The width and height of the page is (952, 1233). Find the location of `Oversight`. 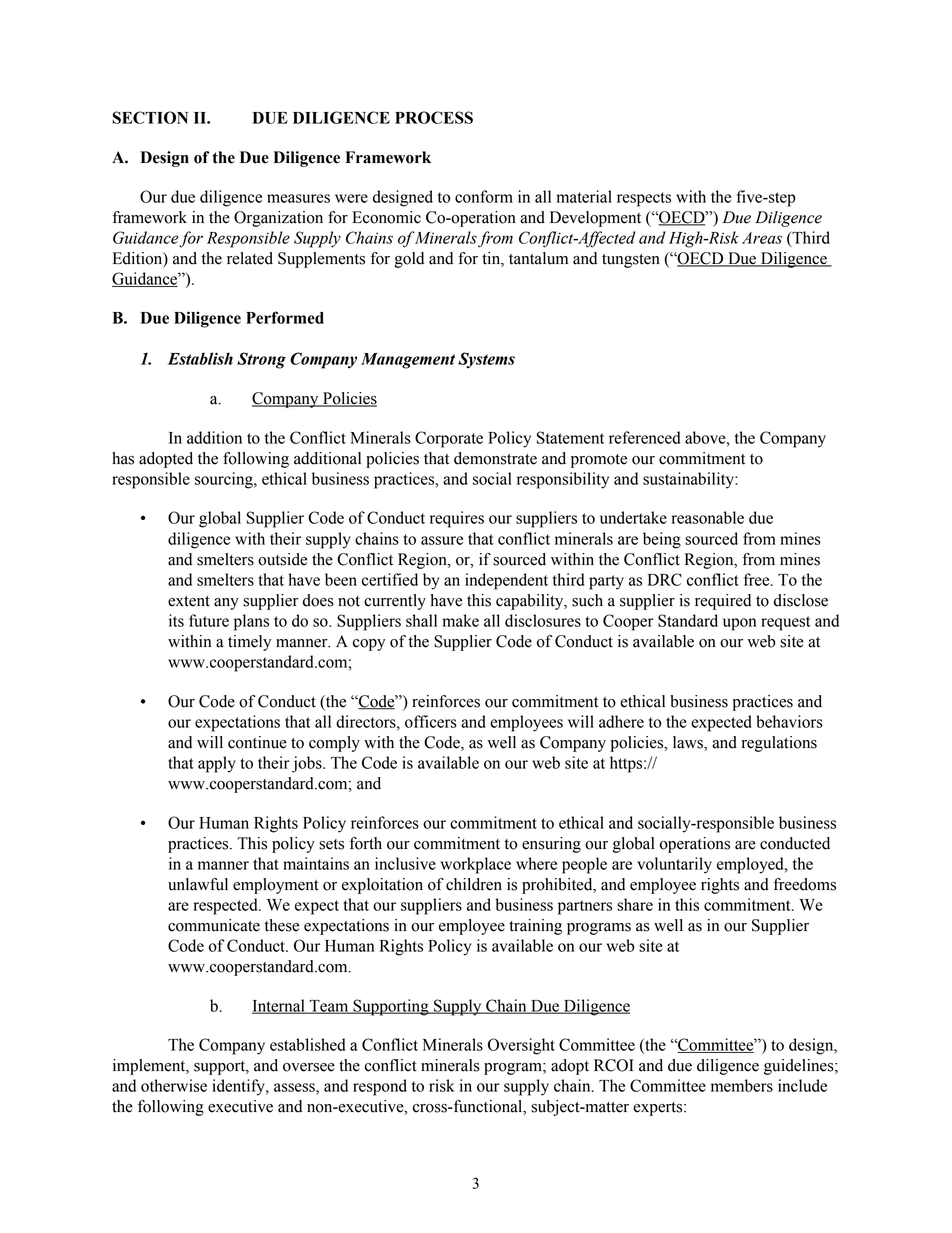

Oversight is located at coordinates (521, 1046).
